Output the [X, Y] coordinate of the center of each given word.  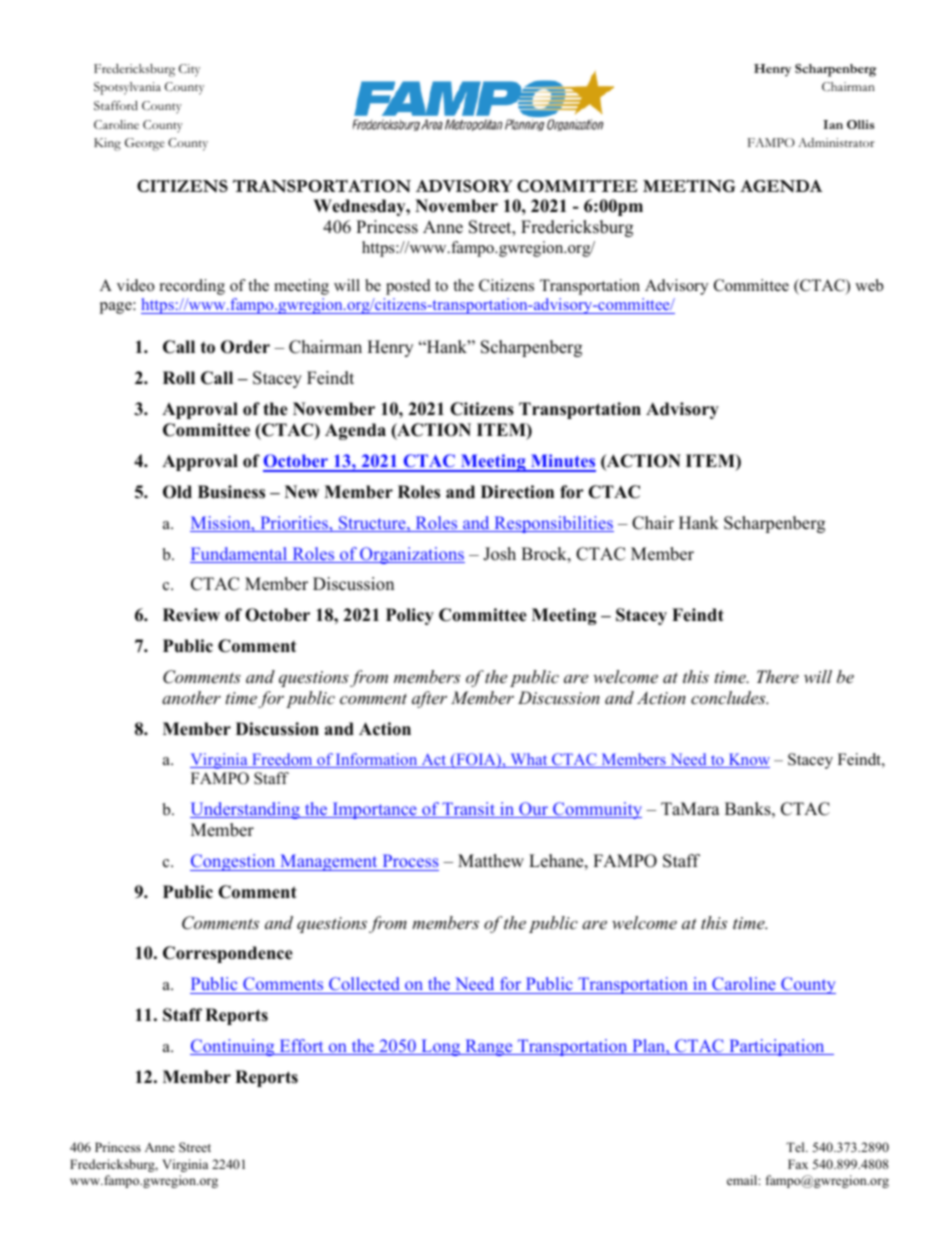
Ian [833, 124]
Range [489, 1047]
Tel [796, 1147]
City [189, 70]
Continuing [233, 1047]
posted [408, 287]
